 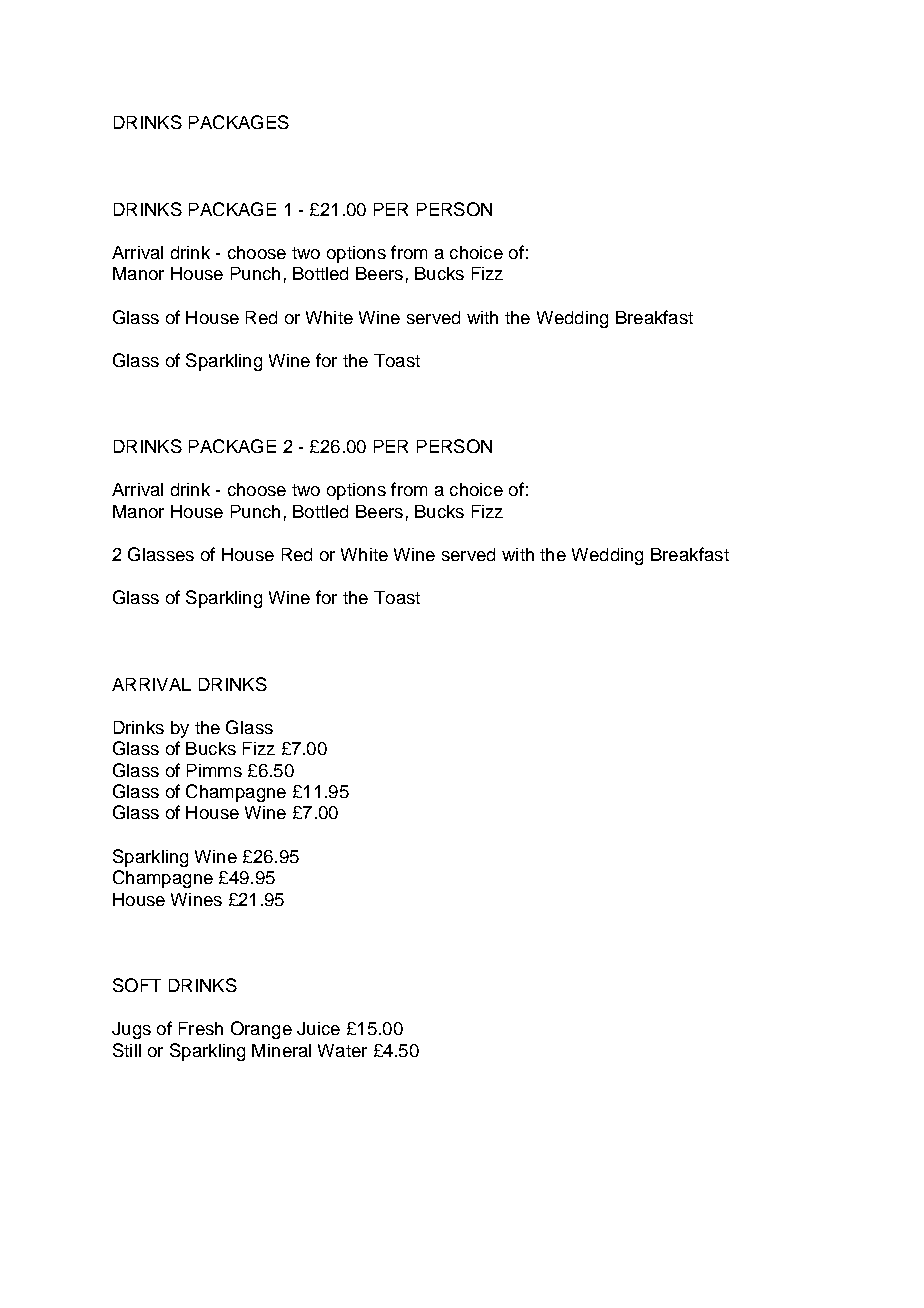 I want to click on Still, so click(x=127, y=1050).
